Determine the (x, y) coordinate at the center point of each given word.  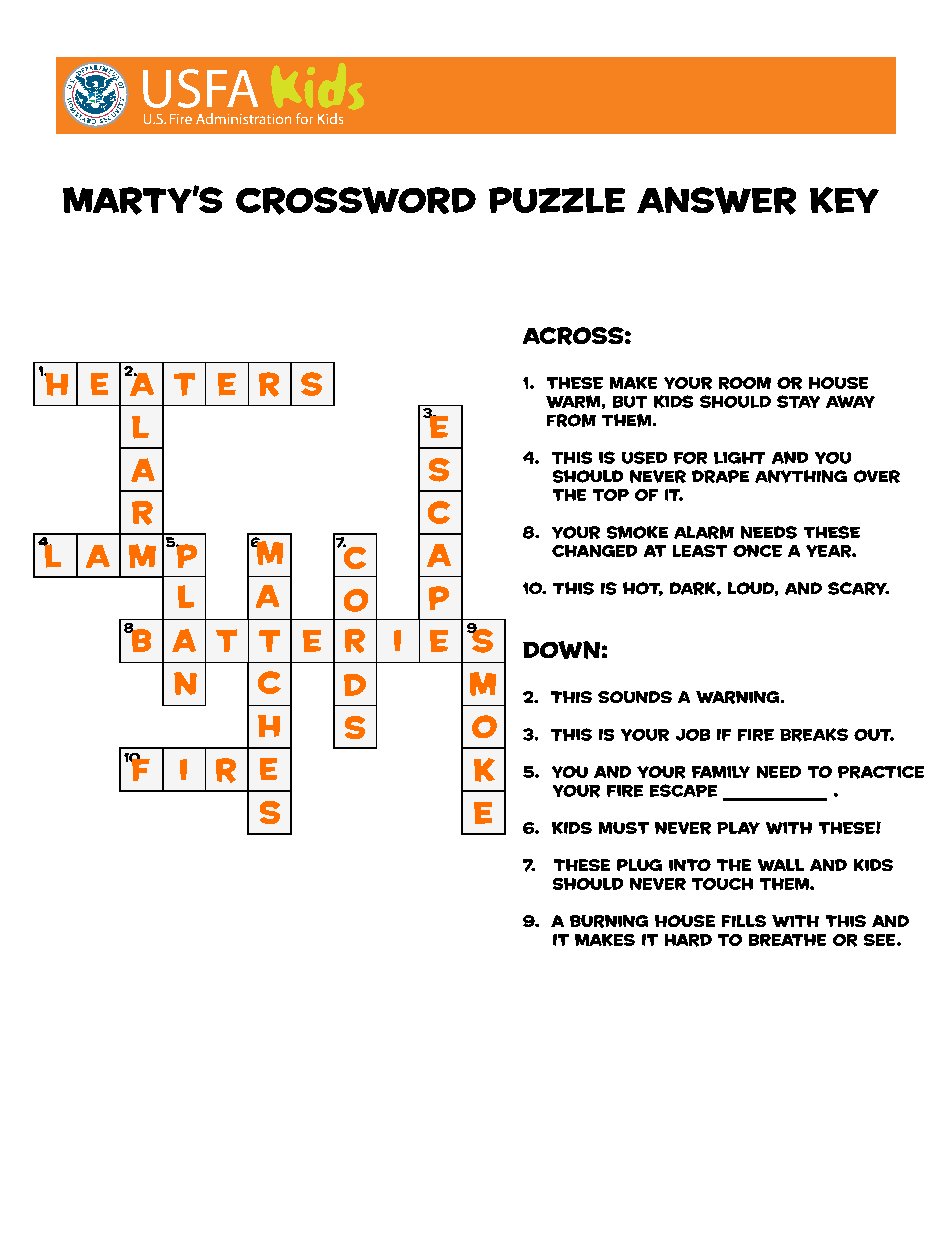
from (571, 420)
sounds (635, 697)
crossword (356, 201)
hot (643, 589)
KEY (844, 200)
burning (609, 921)
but (630, 402)
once (757, 551)
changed (594, 551)
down (561, 650)
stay (798, 401)
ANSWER (716, 201)
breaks (814, 735)
